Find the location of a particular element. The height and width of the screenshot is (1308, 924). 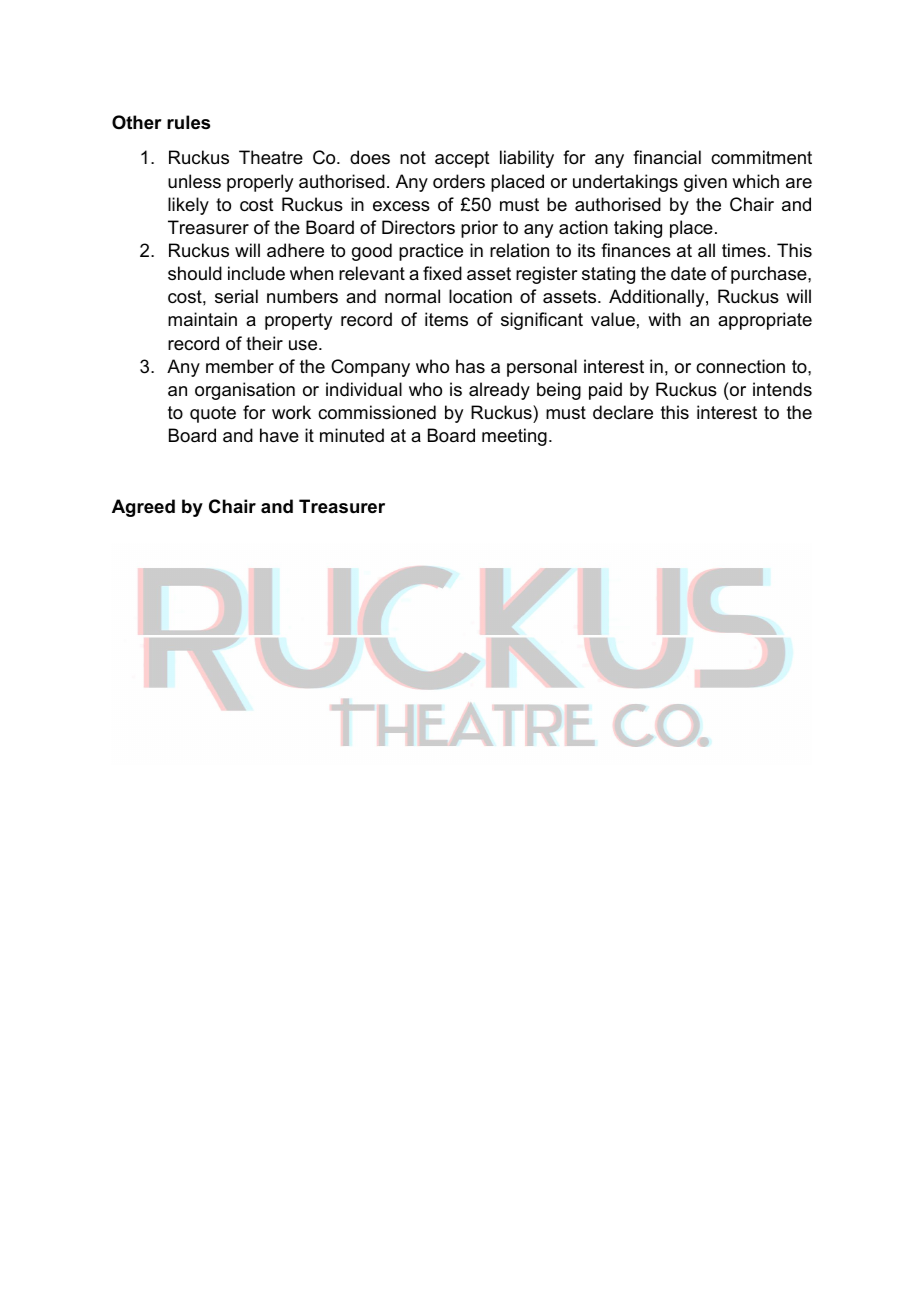

rules is located at coordinates (188, 122).
